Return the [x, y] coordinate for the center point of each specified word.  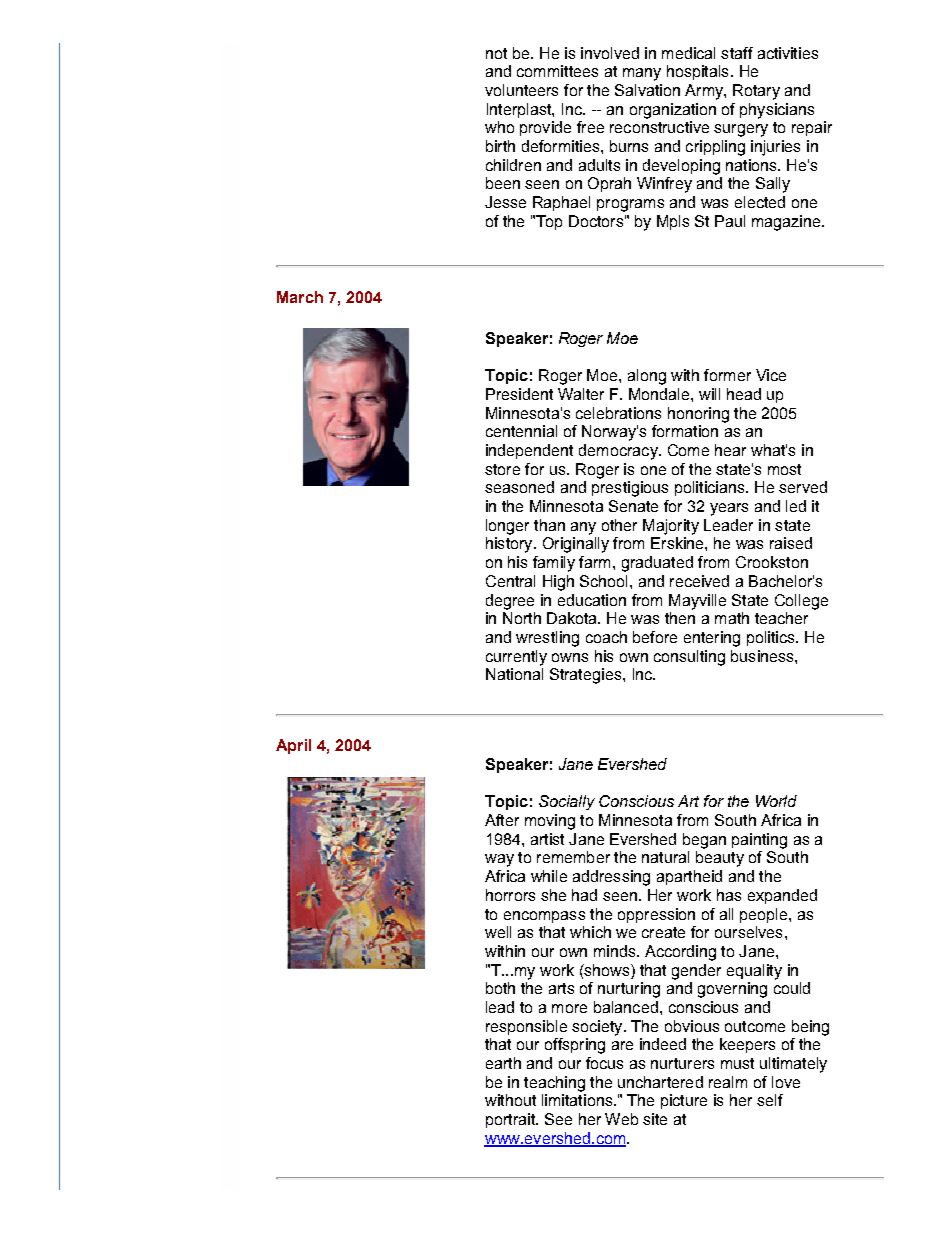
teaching [554, 1084]
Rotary [756, 92]
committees [557, 71]
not [496, 53]
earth [503, 1063]
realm [728, 1082]
